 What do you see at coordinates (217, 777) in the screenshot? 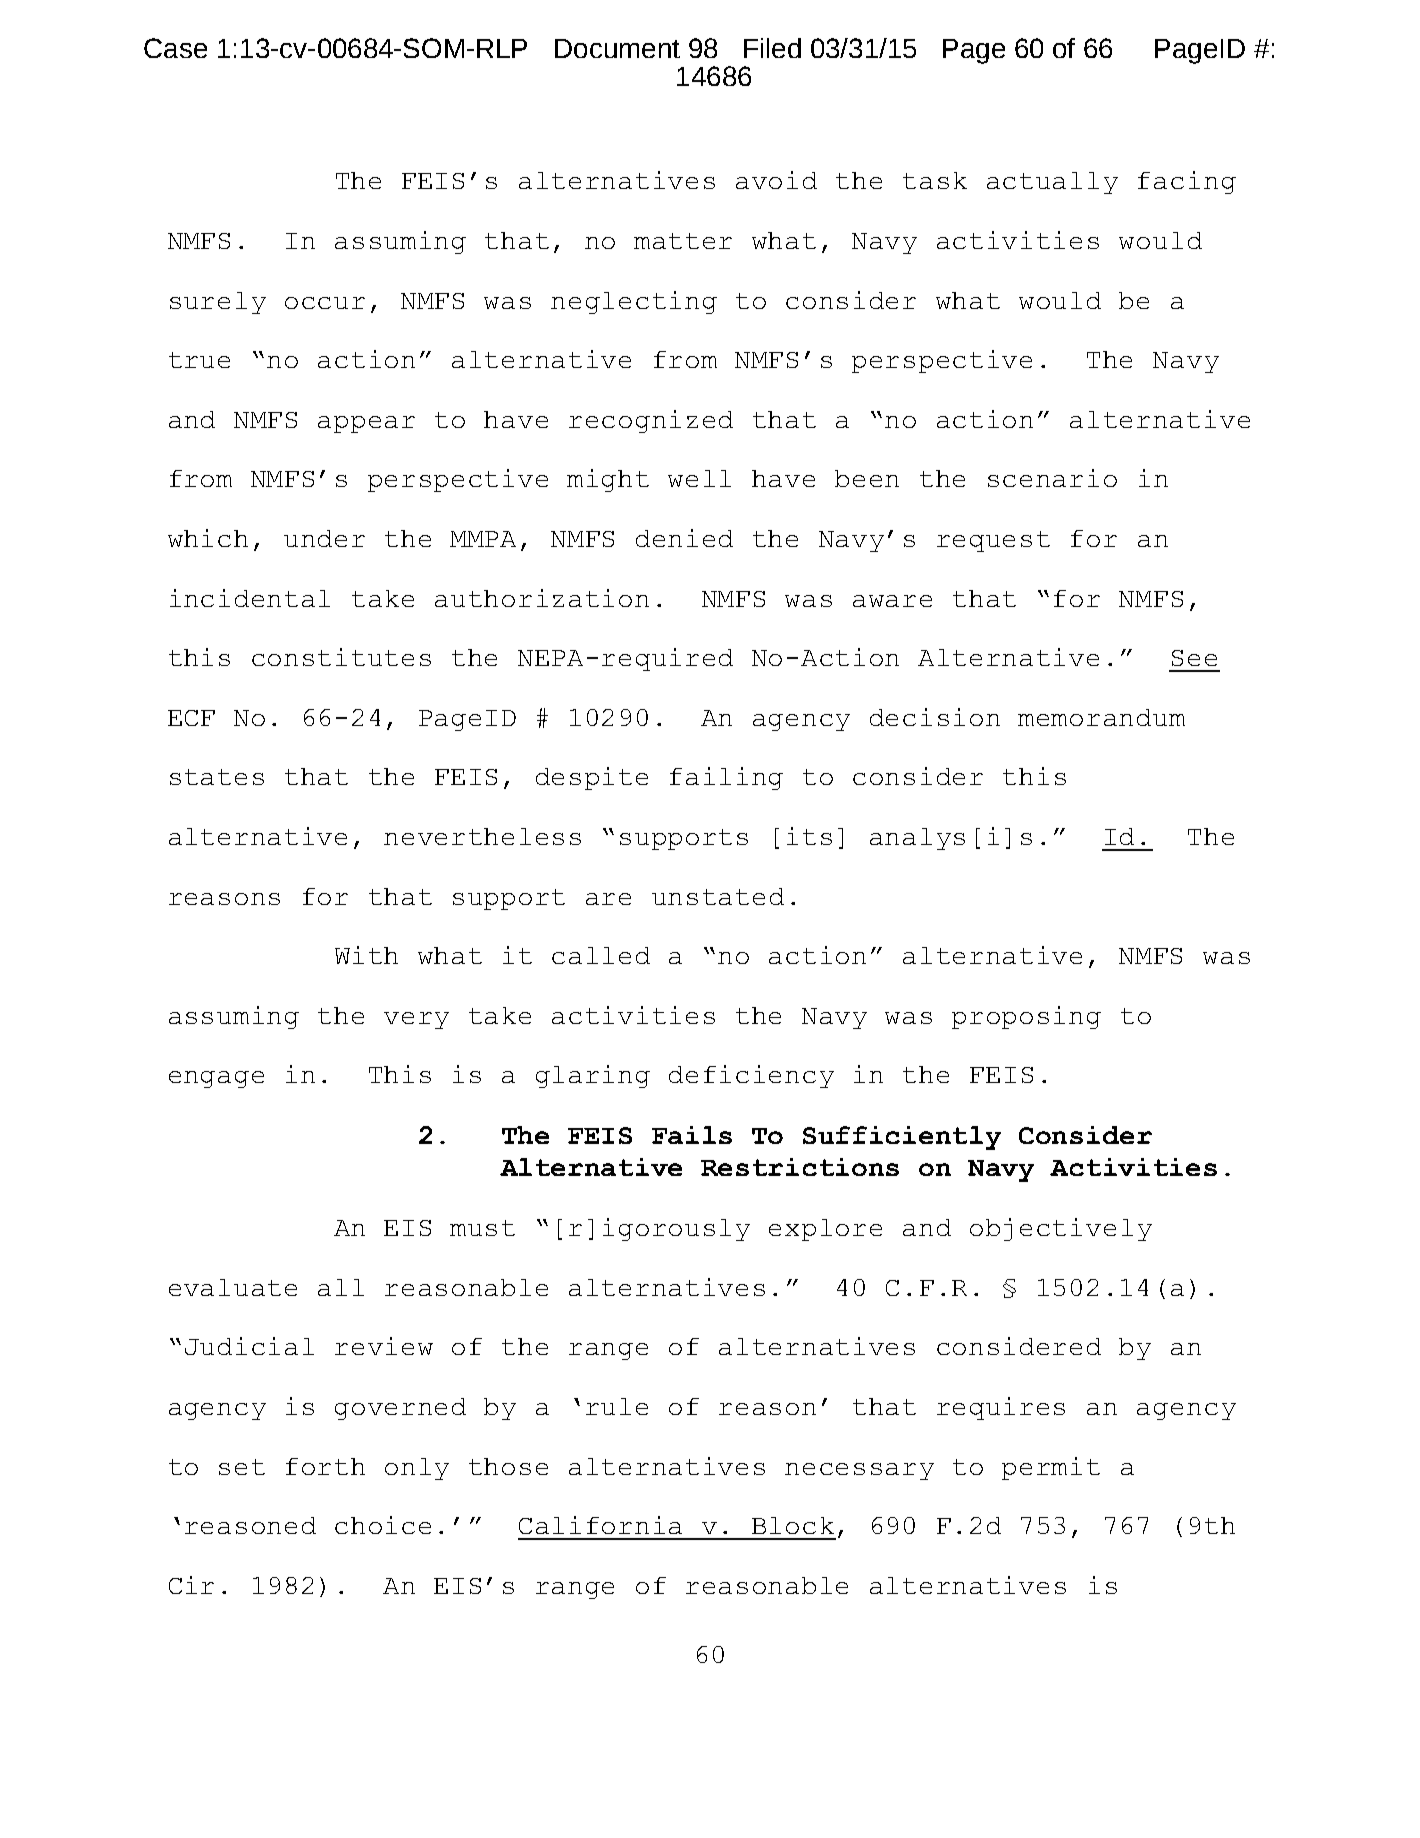
I see `states` at bounding box center [217, 777].
